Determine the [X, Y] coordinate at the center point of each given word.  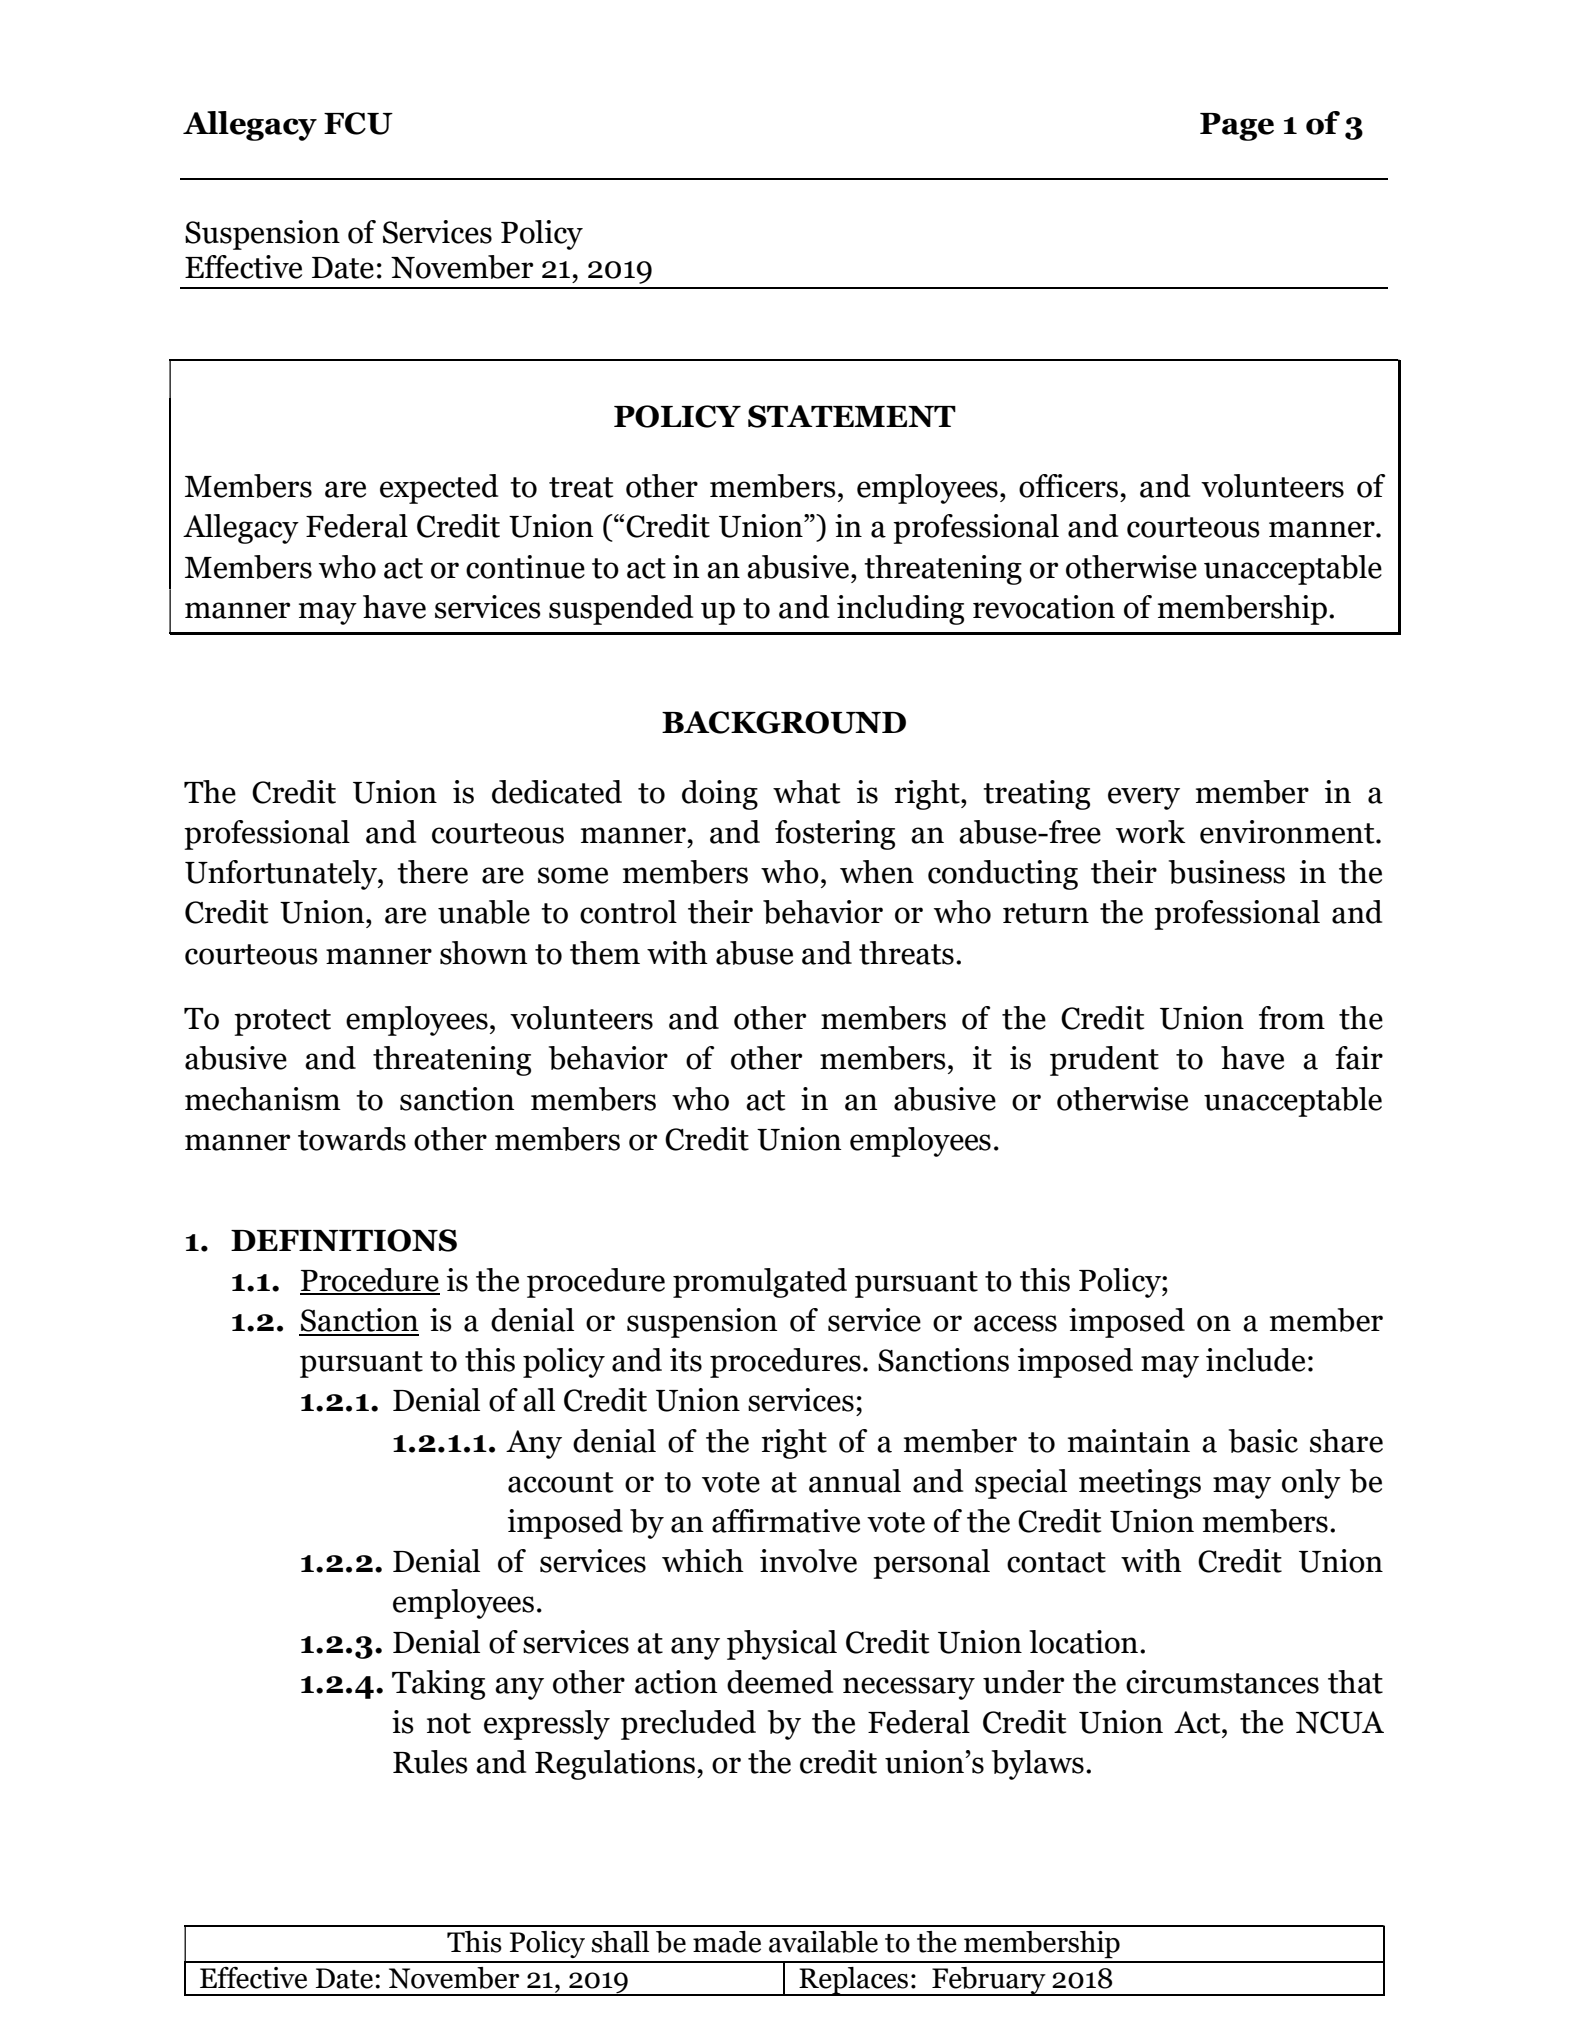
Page [1237, 127]
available [823, 1942]
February [989, 1981]
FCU [358, 123]
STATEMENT [852, 416]
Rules [430, 1762]
